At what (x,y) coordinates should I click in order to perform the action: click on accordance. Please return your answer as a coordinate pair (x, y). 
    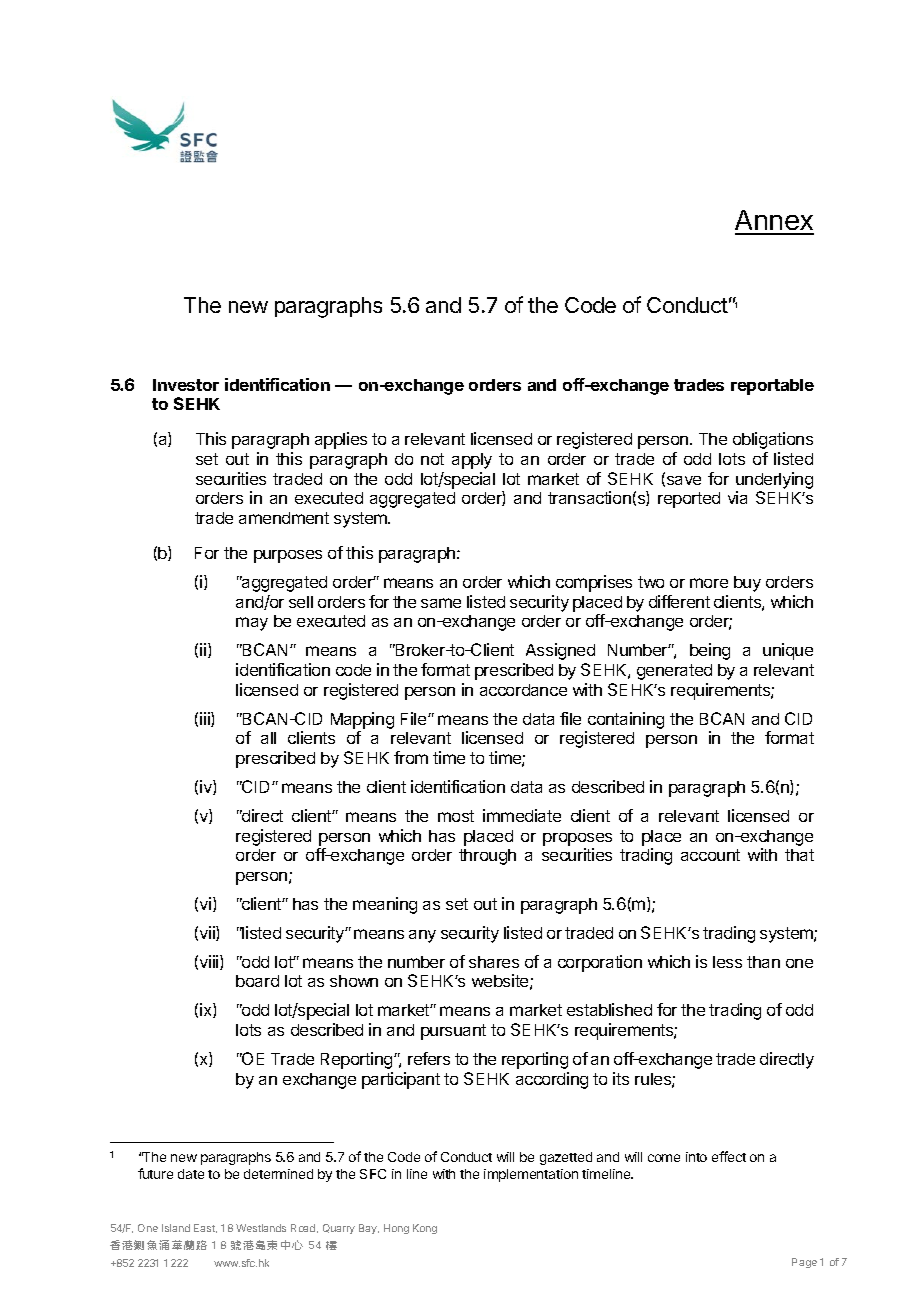
    Looking at the image, I should click on (523, 690).
